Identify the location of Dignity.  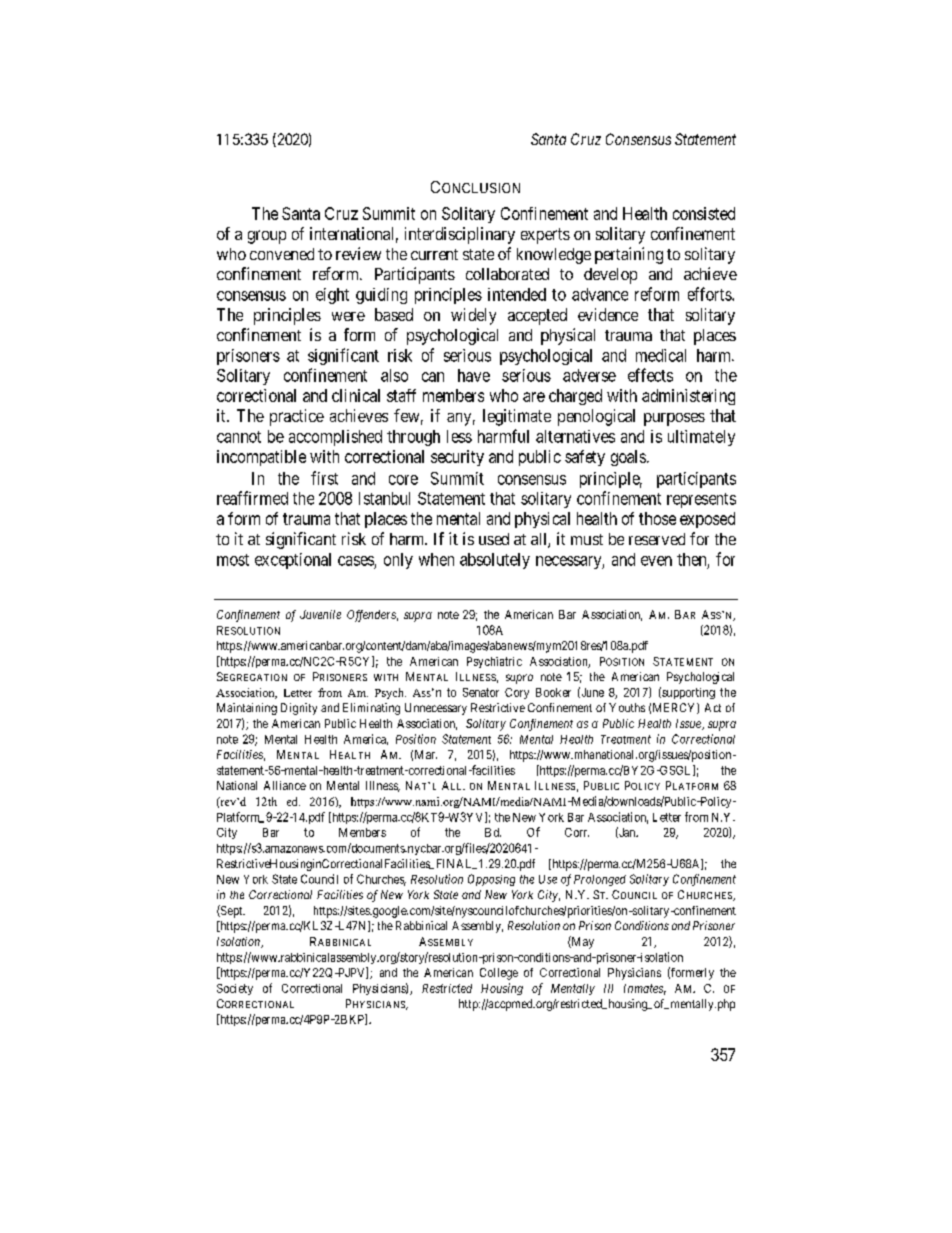
(299, 709).
